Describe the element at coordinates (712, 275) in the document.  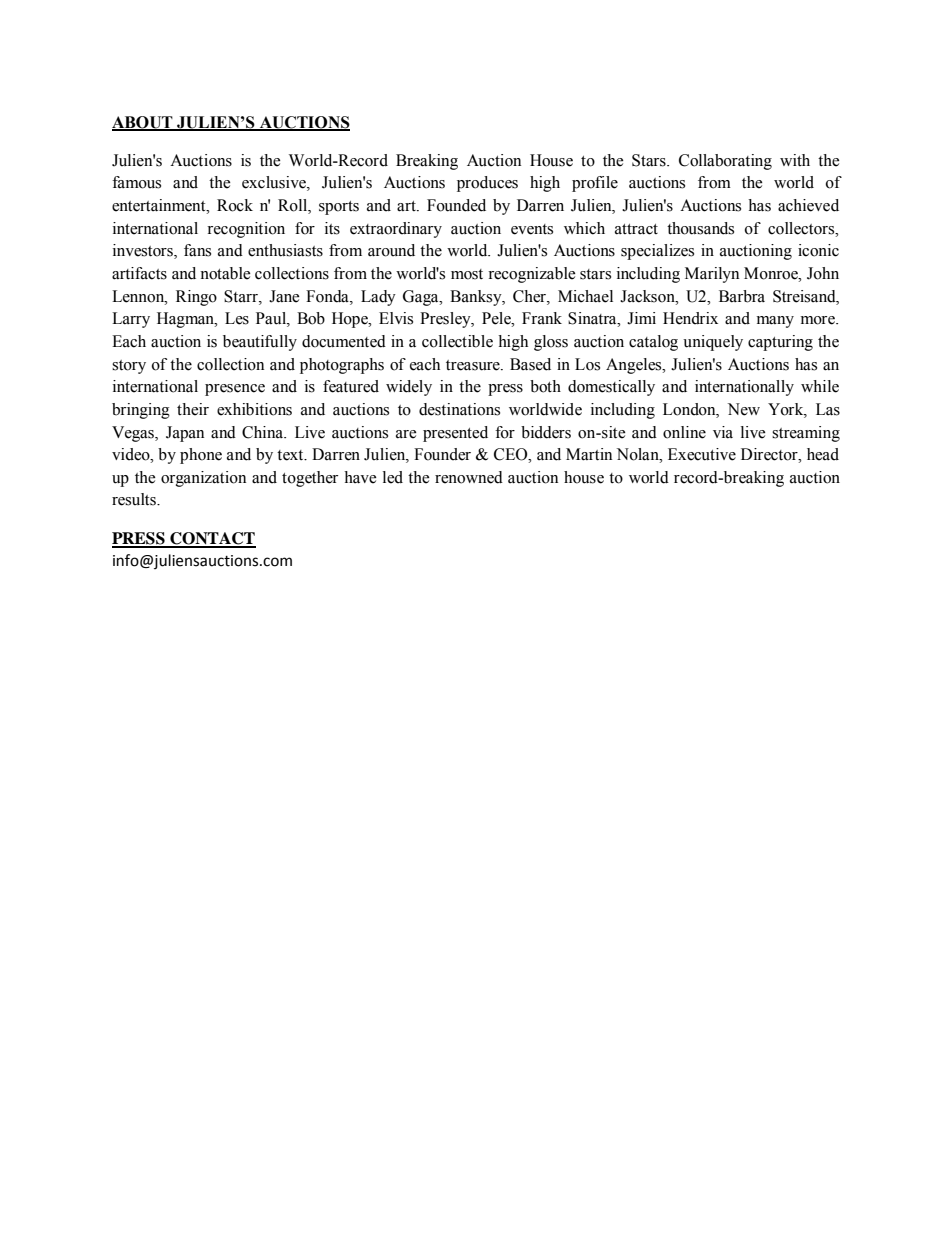
I see `Marilyn` at that location.
